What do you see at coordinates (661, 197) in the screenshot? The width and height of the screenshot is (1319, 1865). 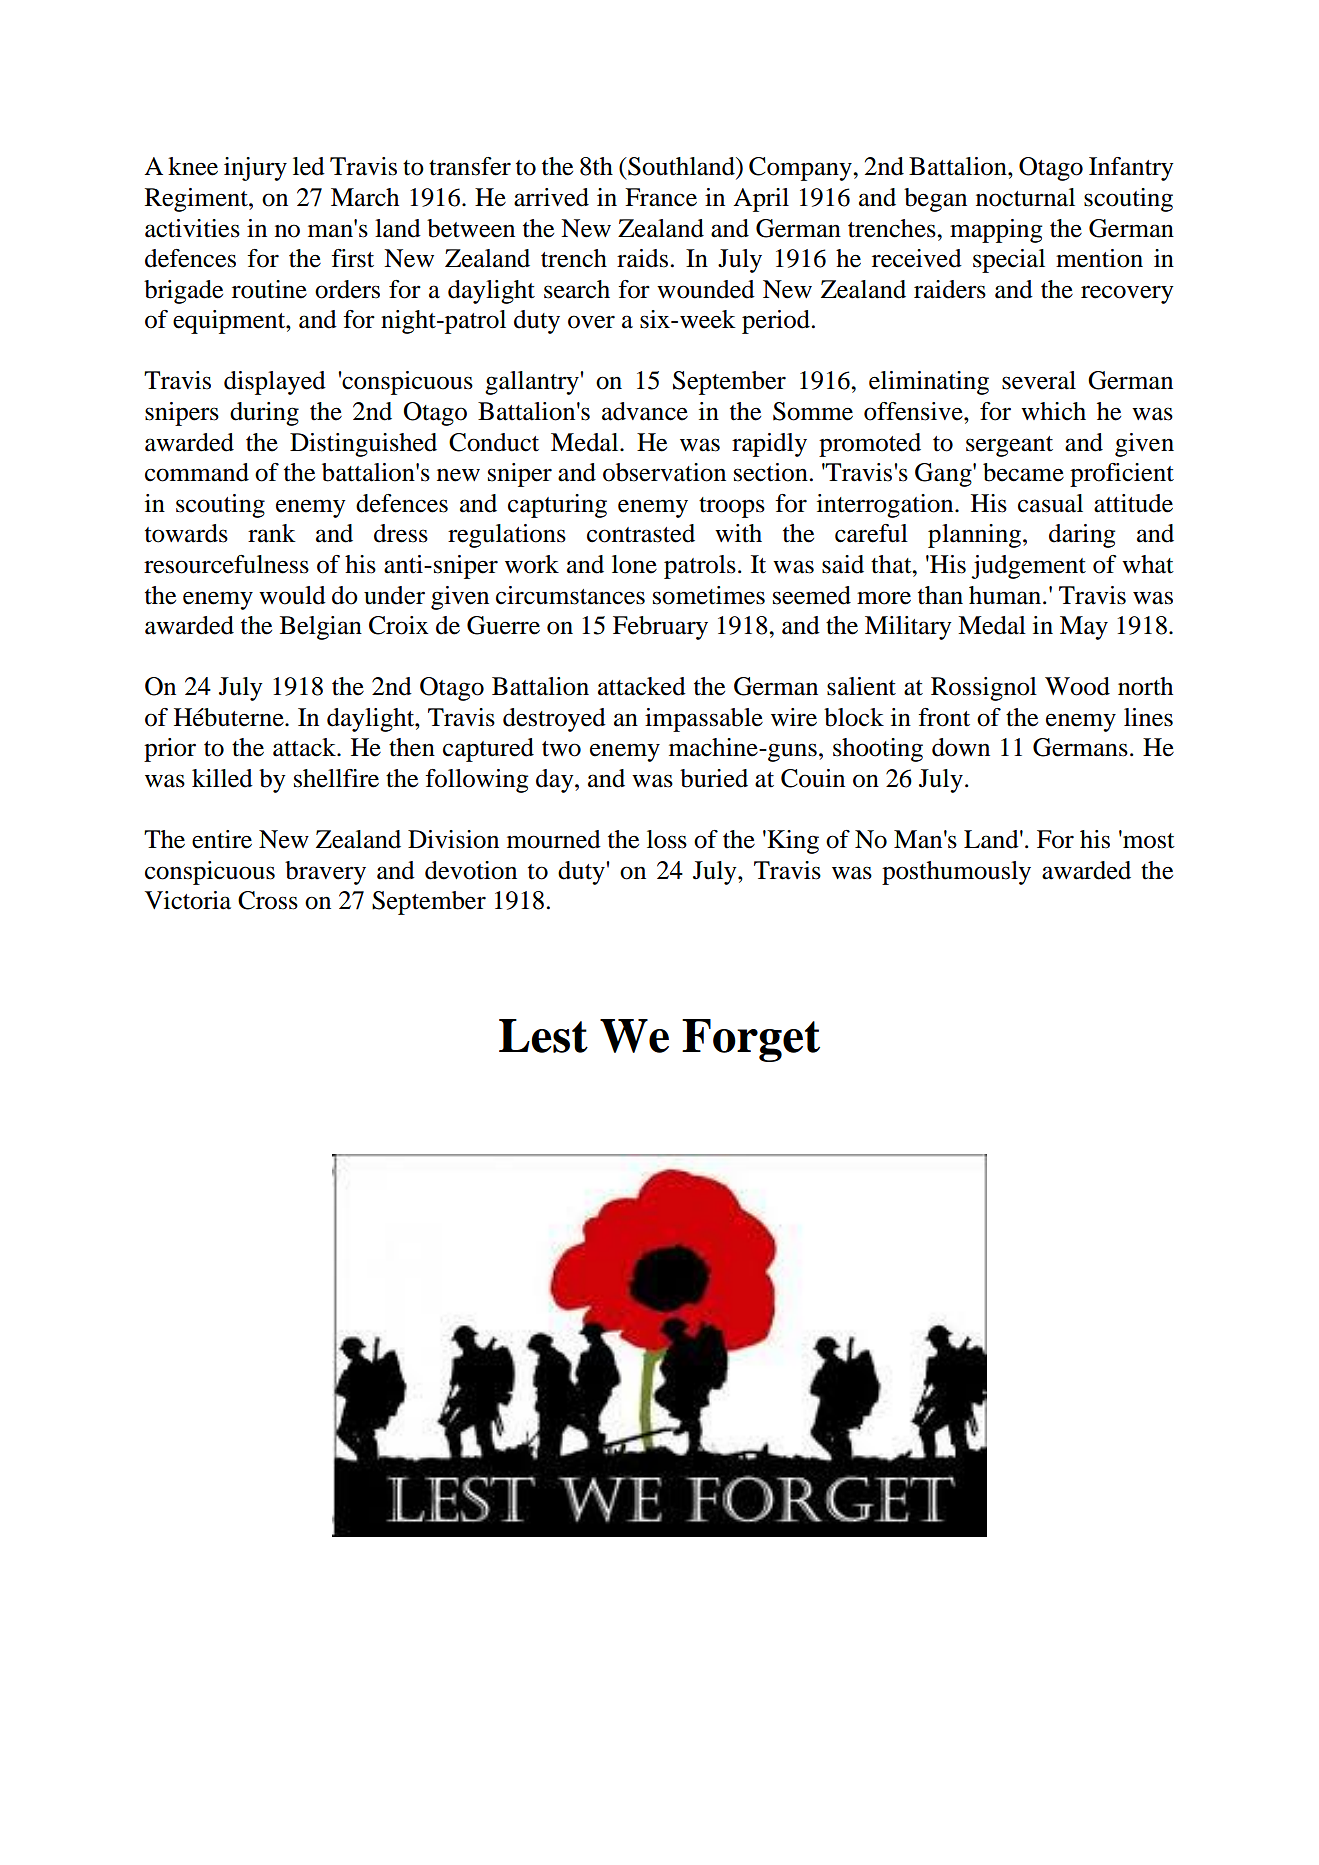 I see `France` at bounding box center [661, 197].
